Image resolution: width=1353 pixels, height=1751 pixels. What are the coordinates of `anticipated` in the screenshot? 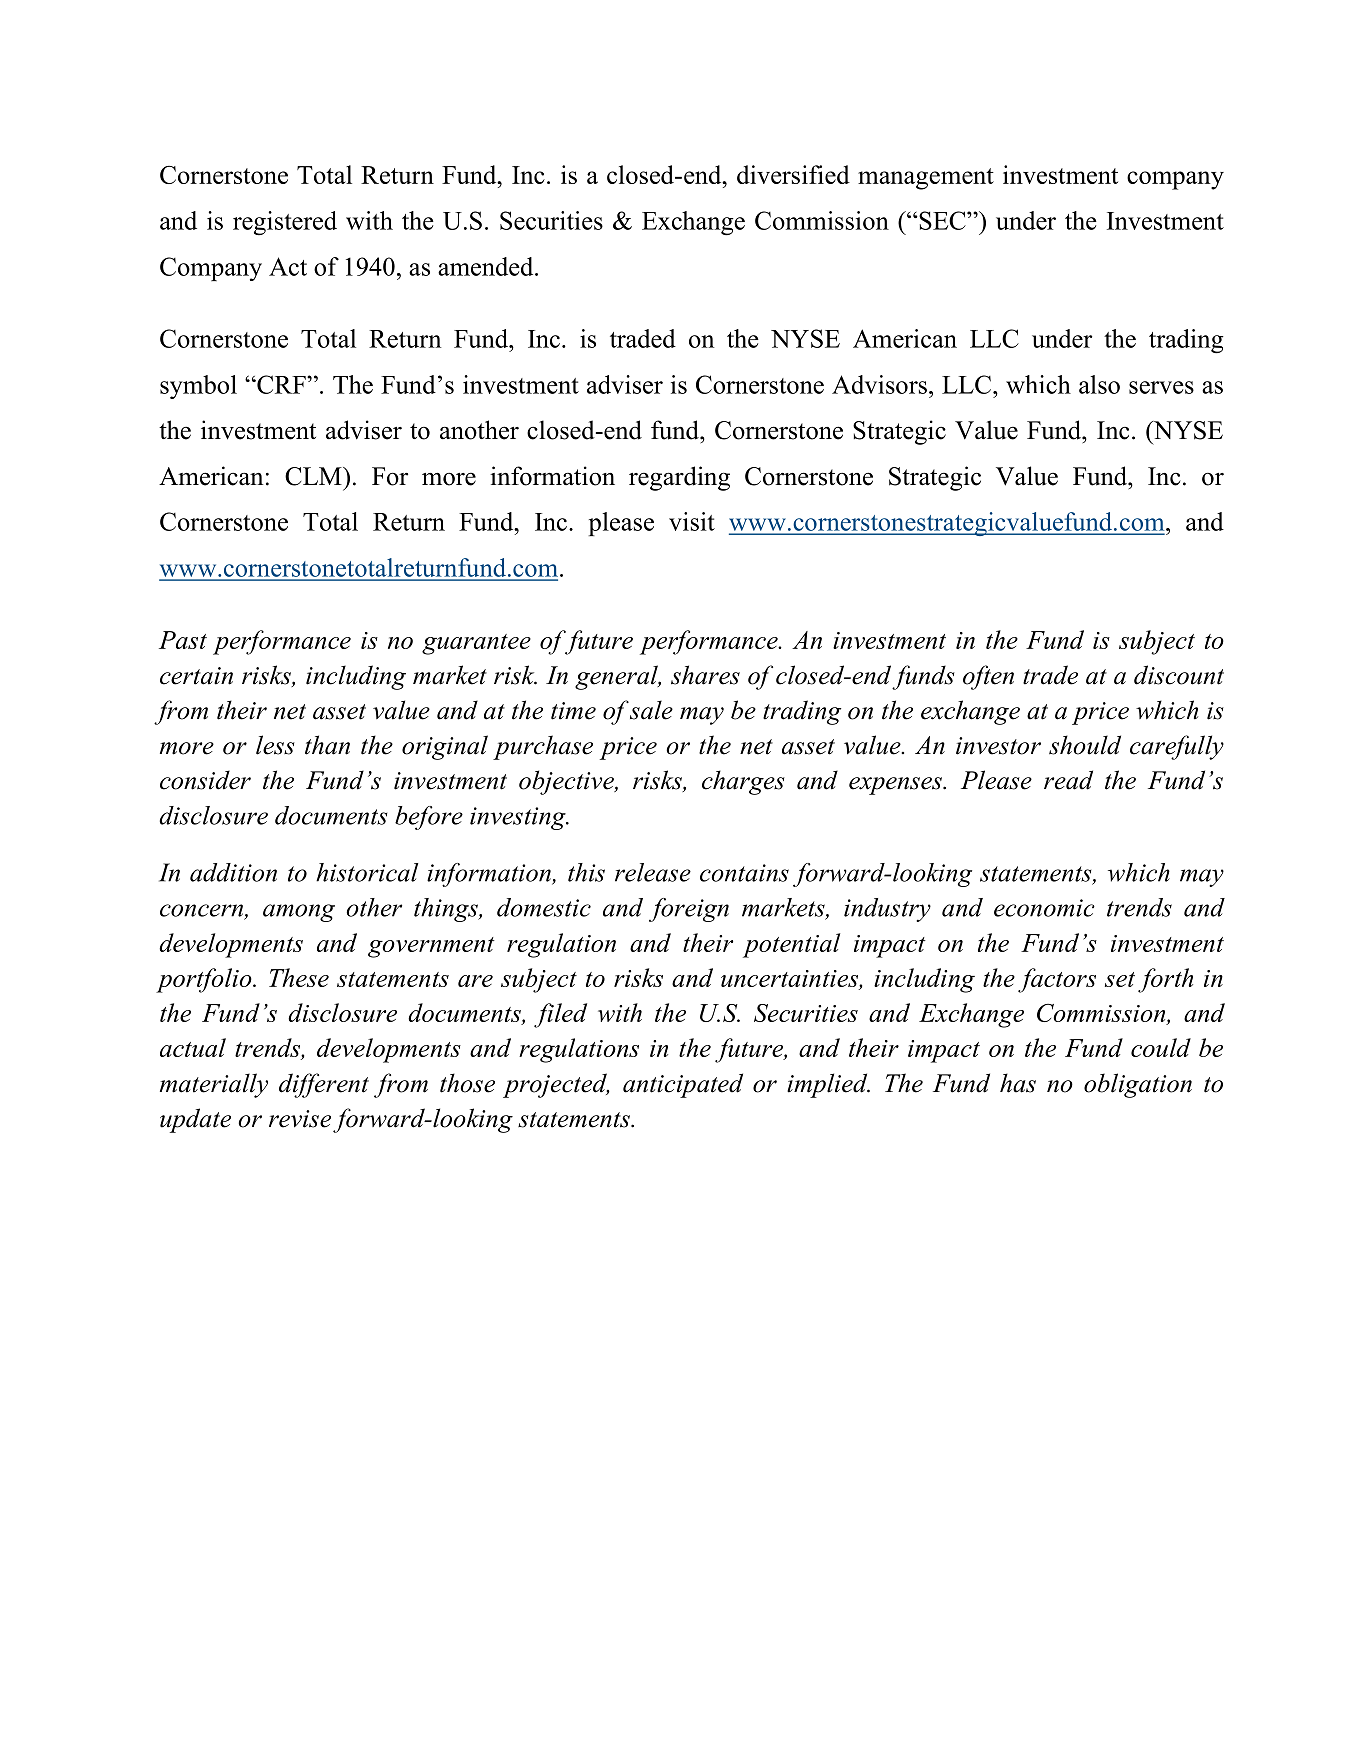 It's located at (683, 1085).
